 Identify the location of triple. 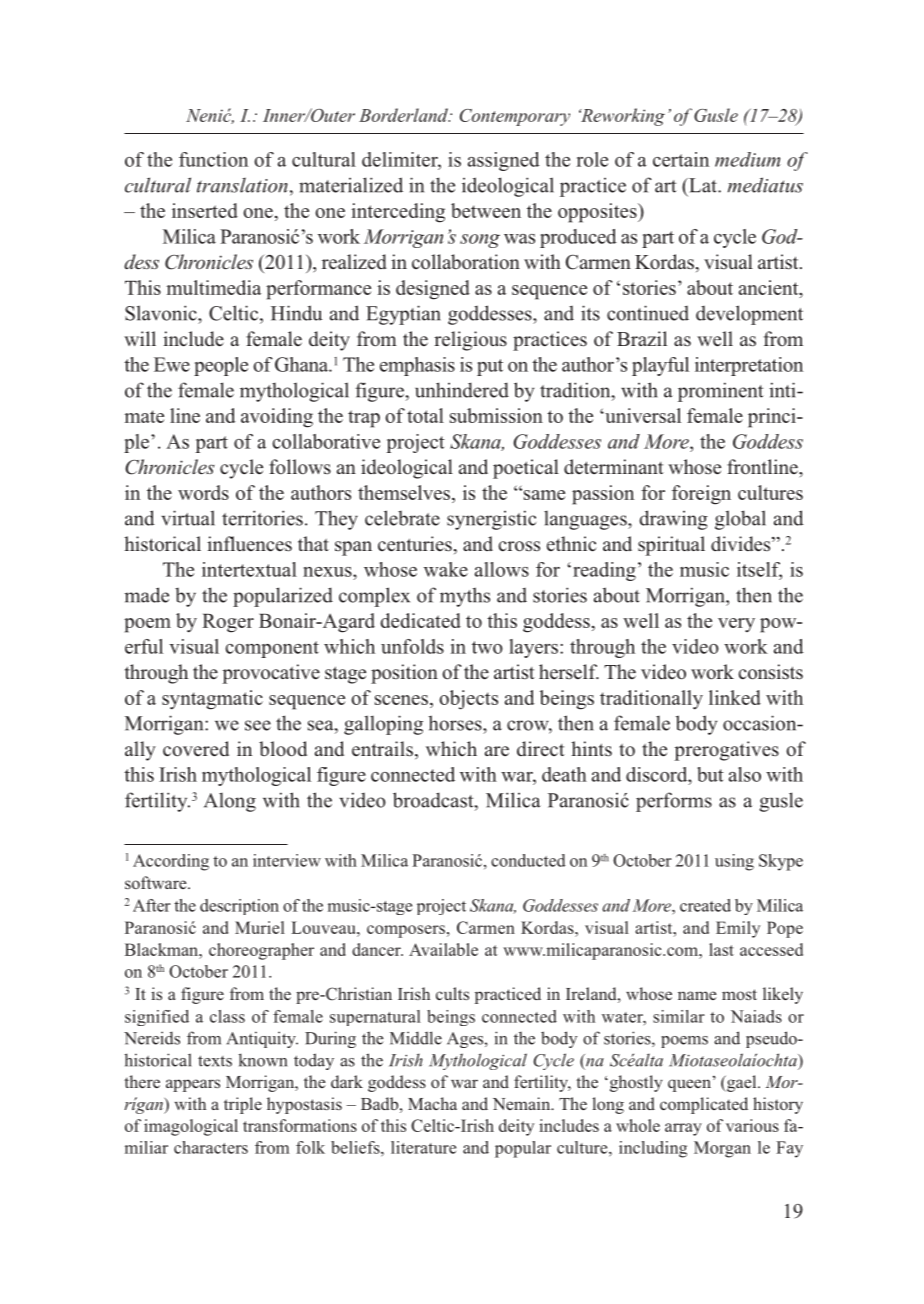
(243, 1105).
